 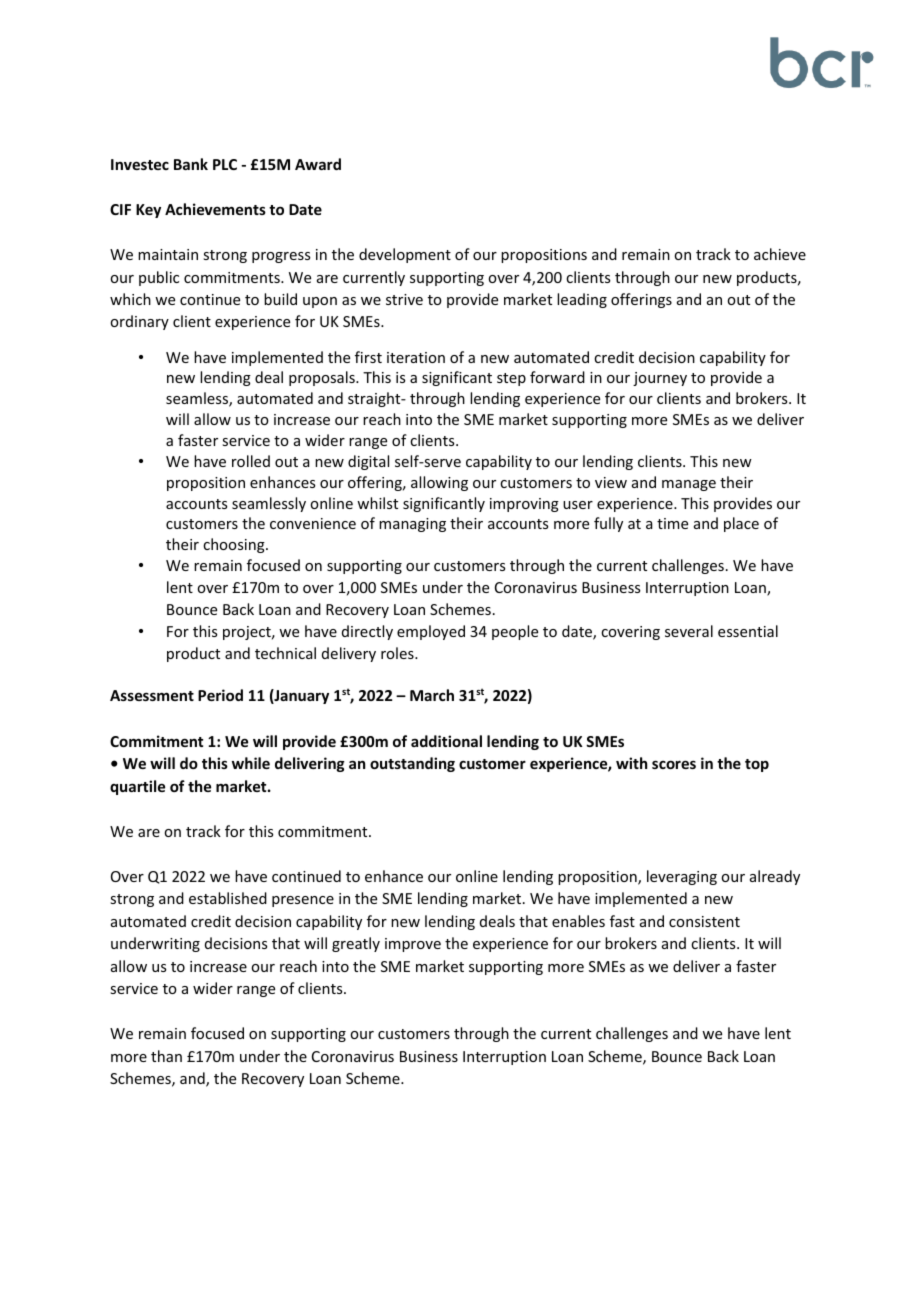 What do you see at coordinates (368, 462) in the page?
I see `digital` at bounding box center [368, 462].
